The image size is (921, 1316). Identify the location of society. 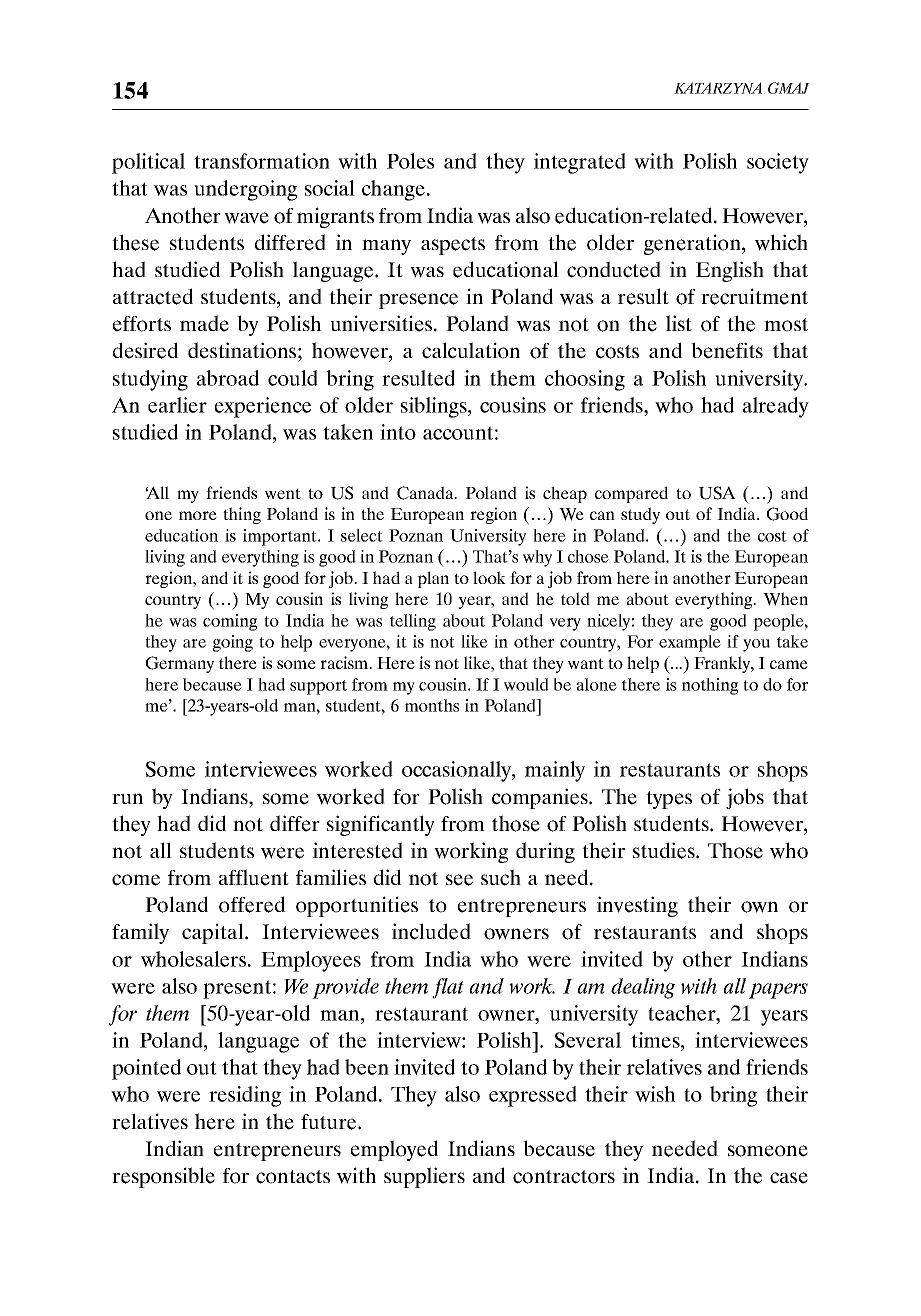
(778, 163).
